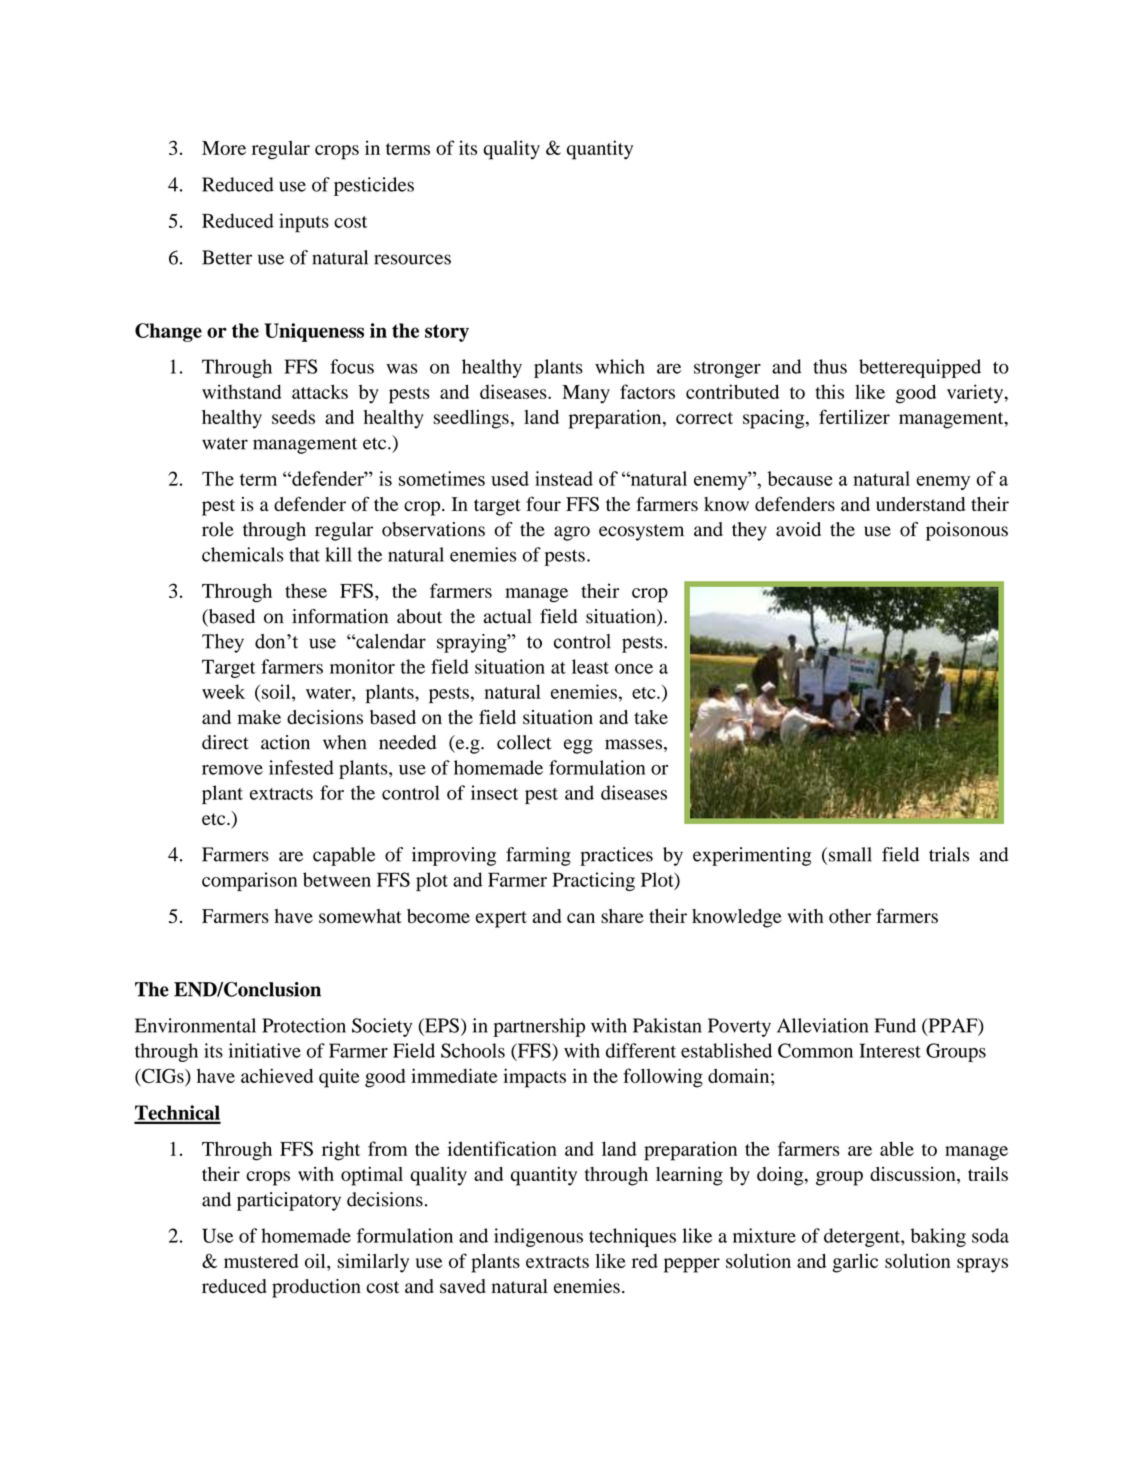 The width and height of the image is (1143, 1480). Describe the element at coordinates (261, 1261) in the image. I see `mustered` at that location.
